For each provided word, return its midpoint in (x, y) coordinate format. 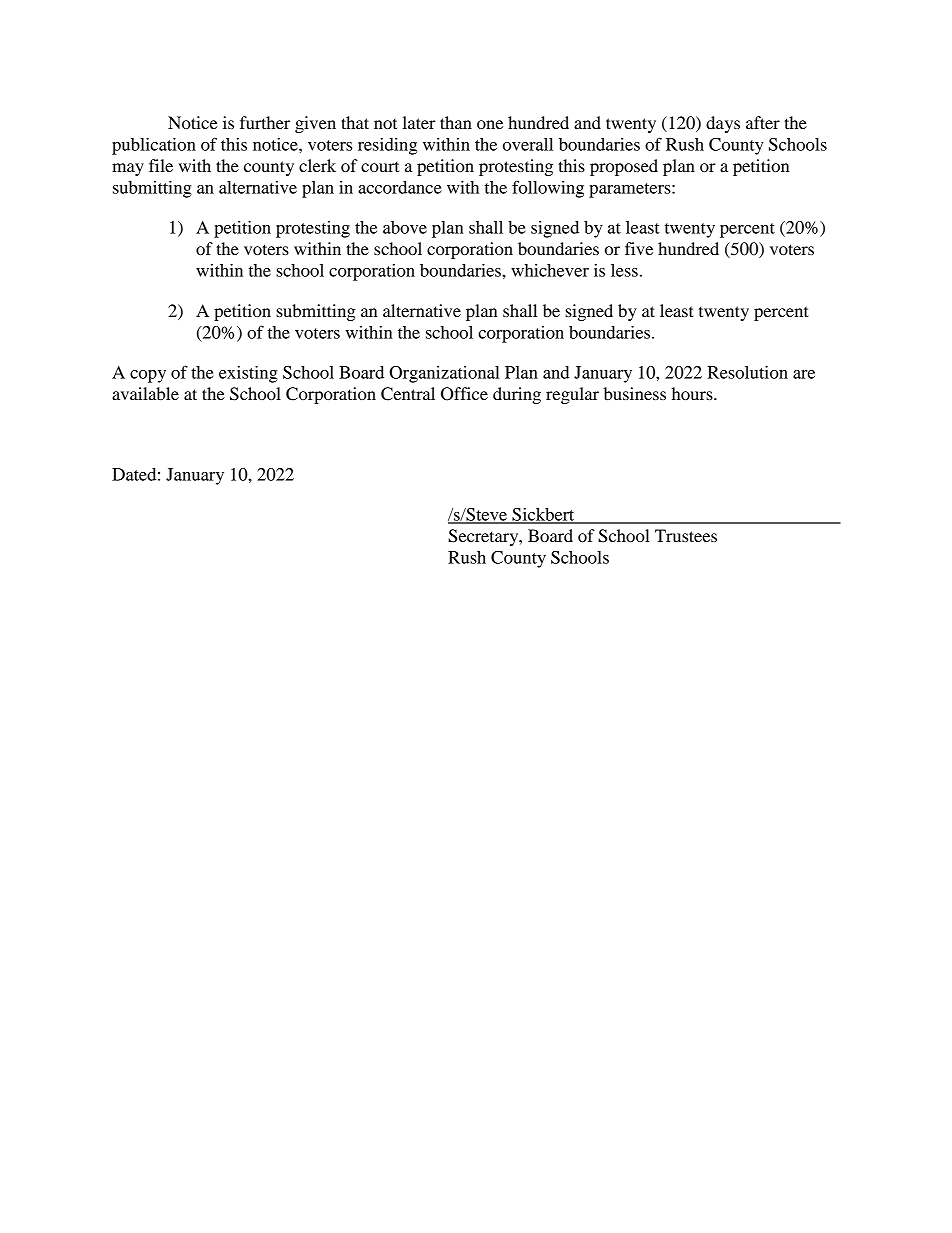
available (145, 393)
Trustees (686, 535)
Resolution (747, 372)
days (723, 124)
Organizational (444, 374)
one (490, 124)
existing (248, 374)
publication (154, 146)
